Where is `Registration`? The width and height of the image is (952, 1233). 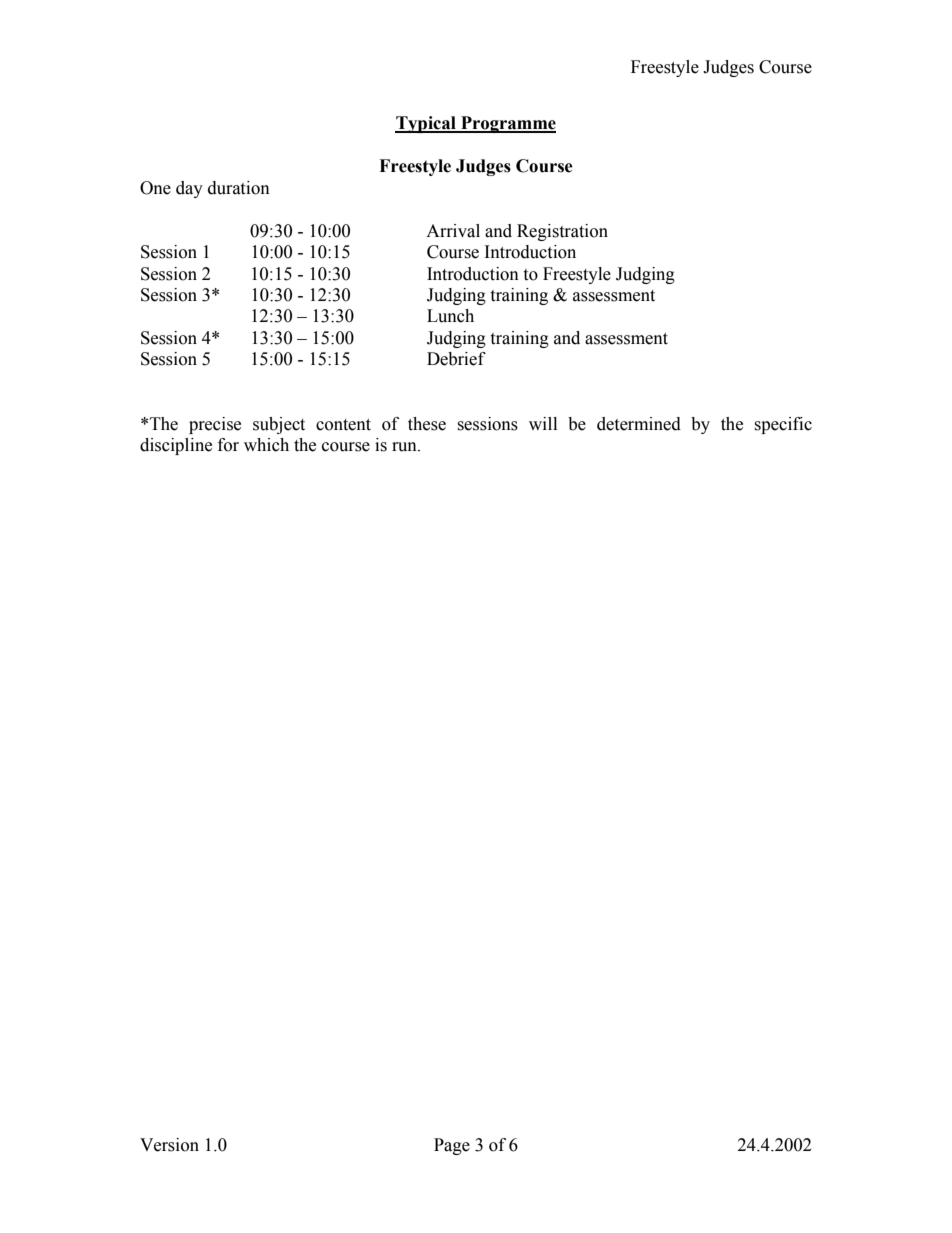
Registration is located at coordinates (562, 232).
